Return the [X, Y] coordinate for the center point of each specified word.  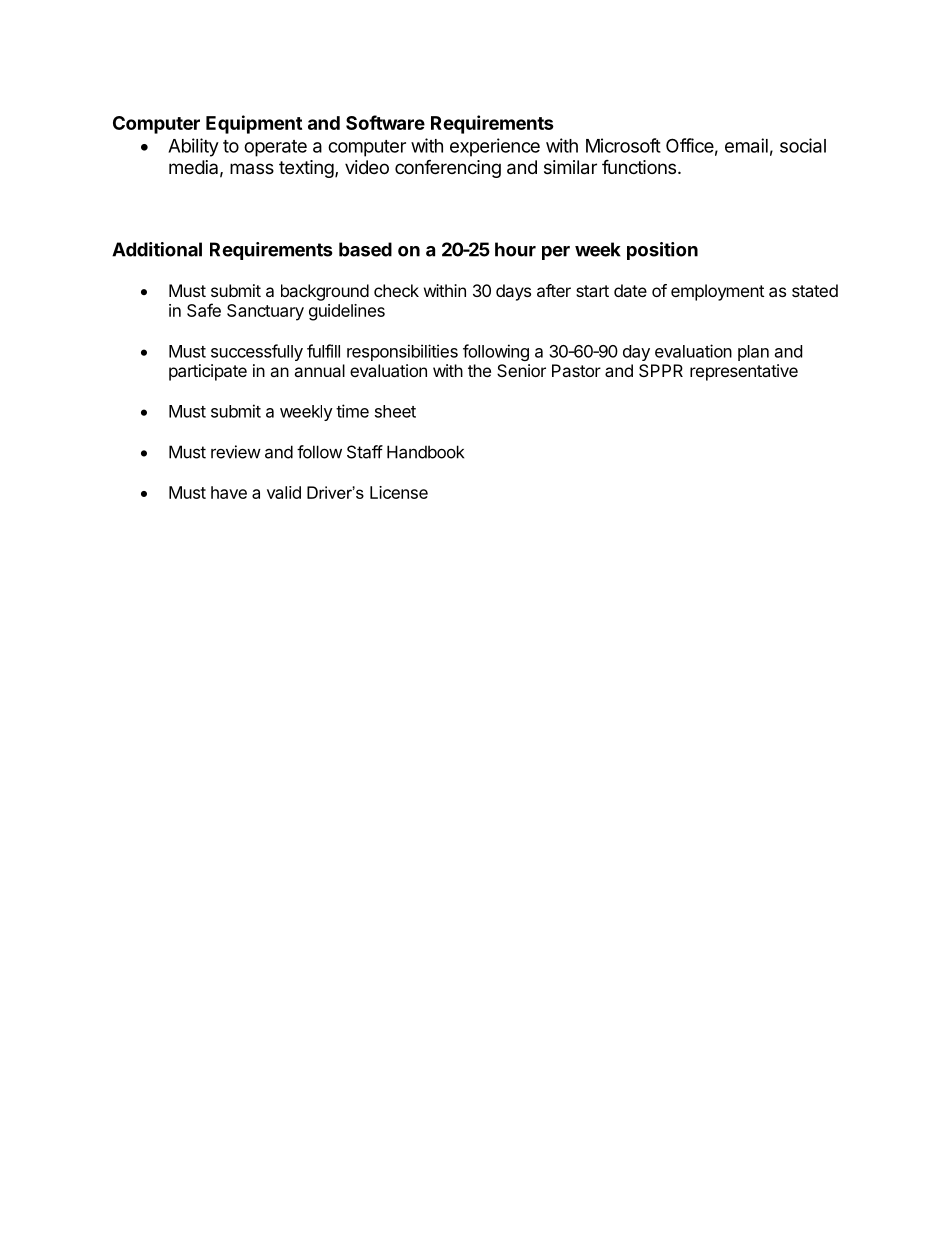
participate [208, 372]
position [662, 251]
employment [717, 292]
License [399, 492]
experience [495, 147]
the [479, 370]
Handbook [425, 452]
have [229, 492]
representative [744, 372]
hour [515, 249]
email [746, 145]
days [513, 292]
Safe [204, 310]
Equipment [254, 124]
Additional [157, 249]
